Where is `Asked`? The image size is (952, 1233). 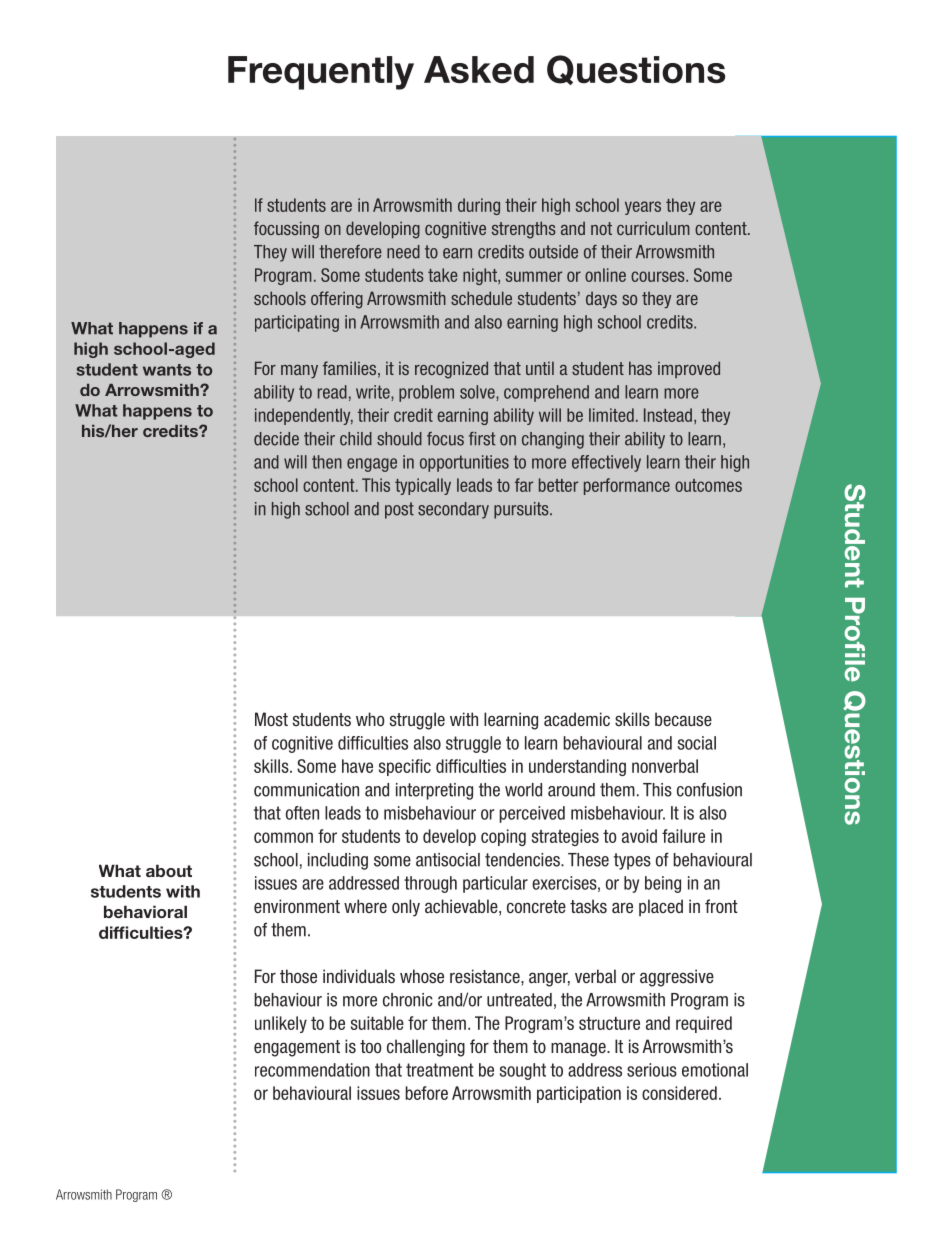
Asked is located at coordinates (479, 70).
